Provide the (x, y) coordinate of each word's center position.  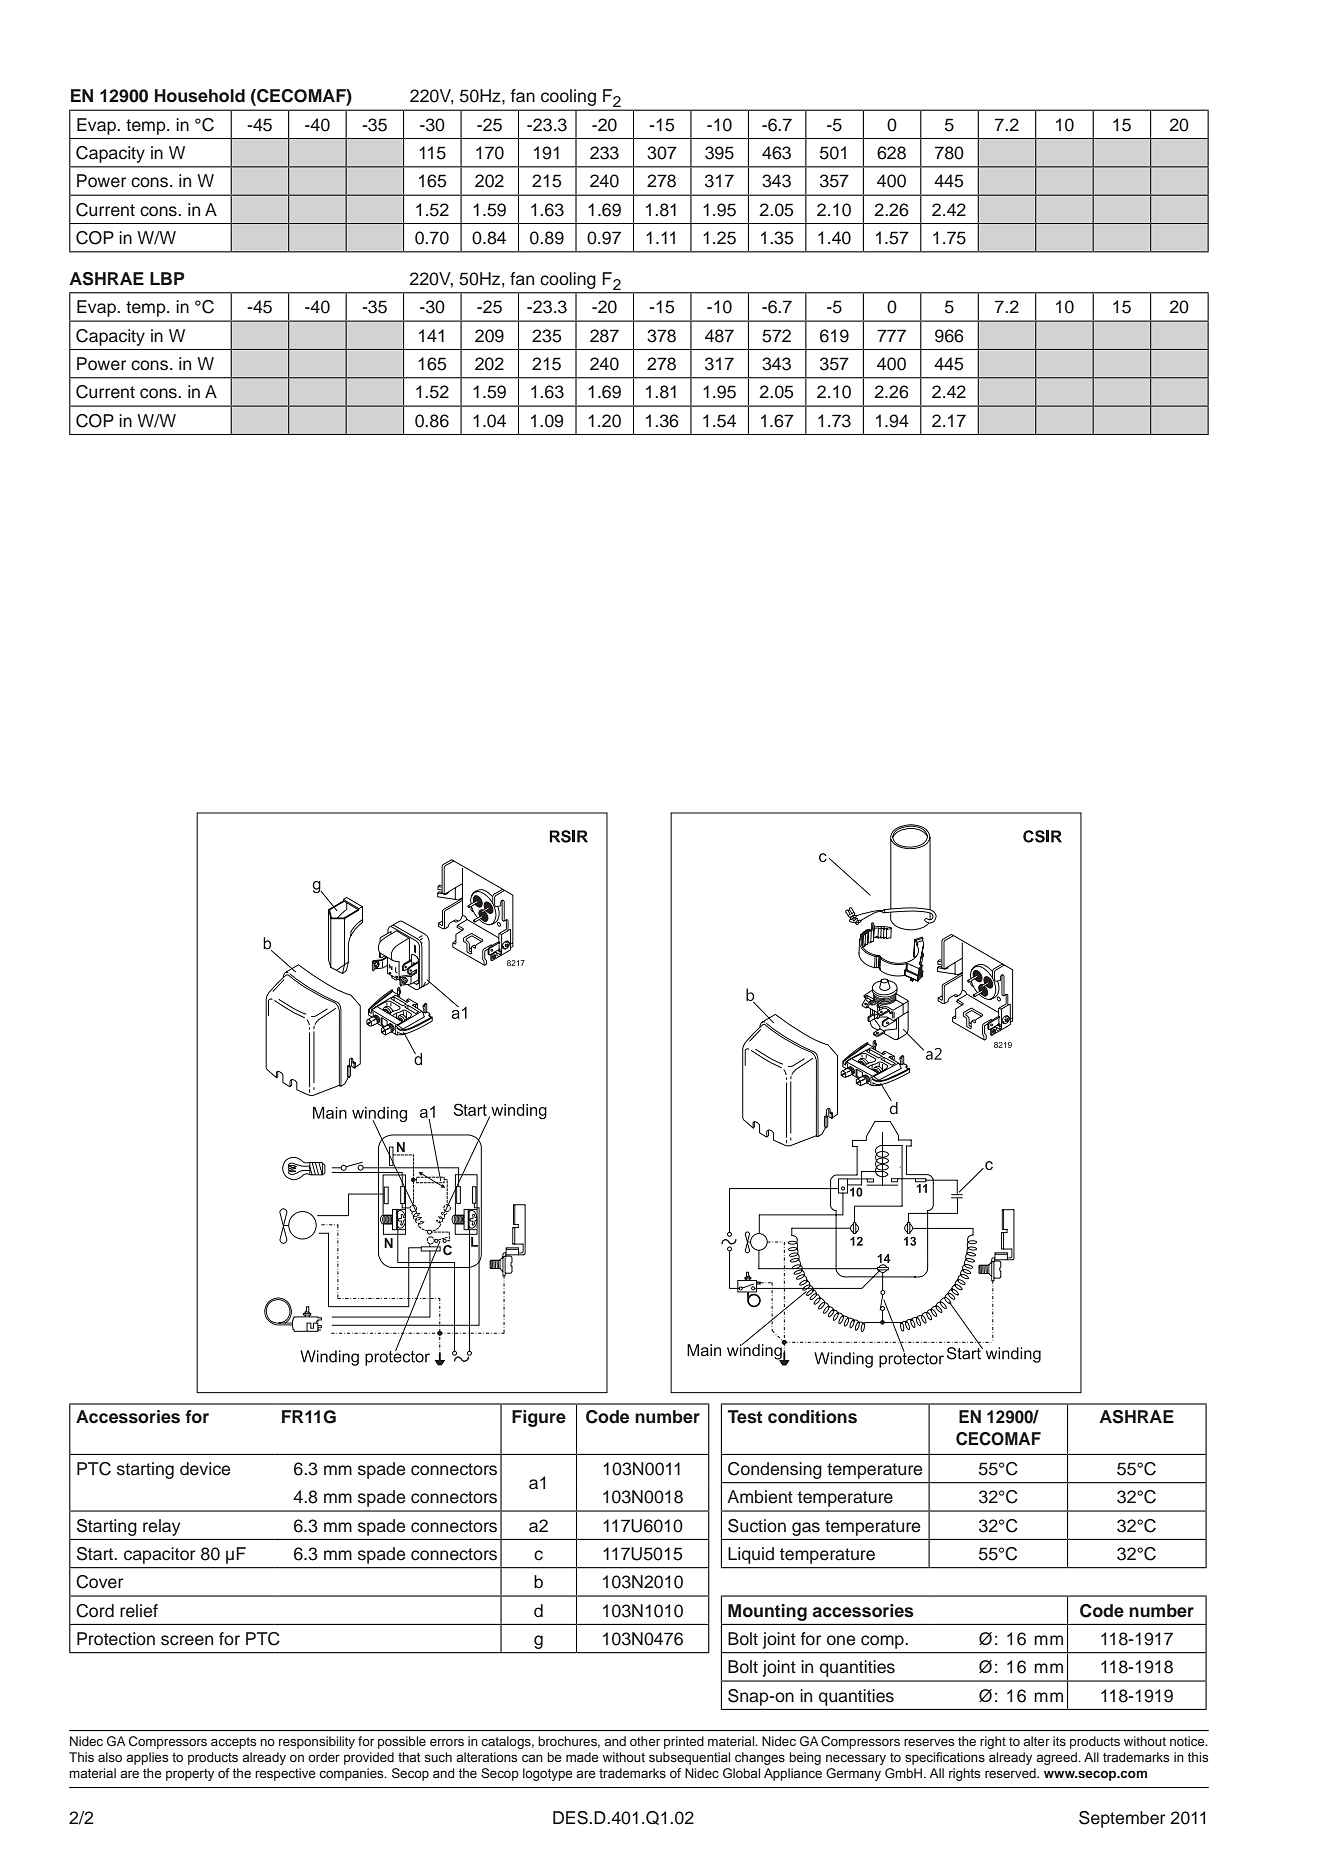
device (205, 1469)
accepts (234, 1743)
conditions (812, 1417)
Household (200, 96)
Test (745, 1417)
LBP (167, 278)
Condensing (775, 1470)
